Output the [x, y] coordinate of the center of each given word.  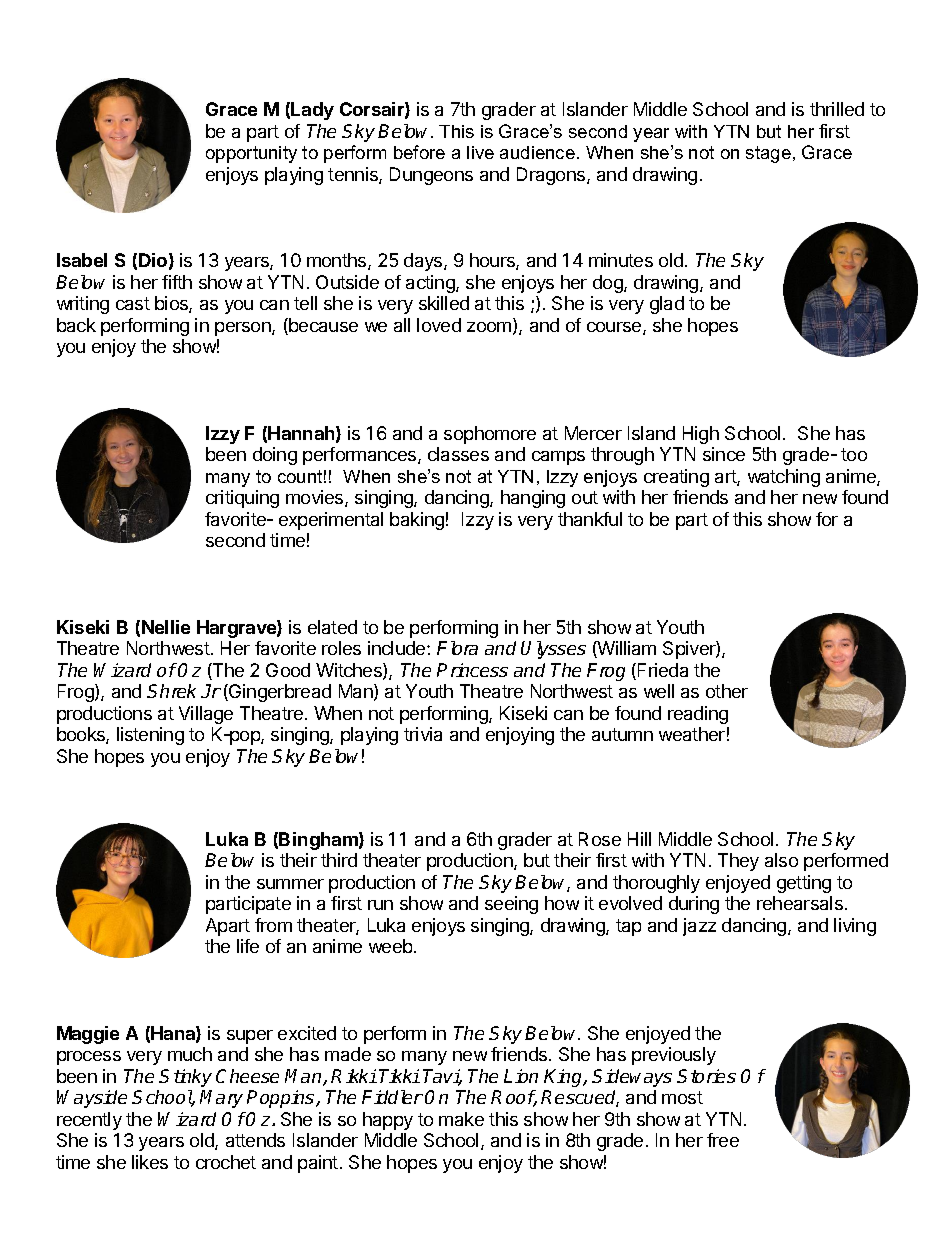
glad [667, 305]
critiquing [242, 499]
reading [698, 715]
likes [150, 1162]
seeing [511, 905]
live [480, 152]
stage [768, 154]
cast [133, 303]
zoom [490, 328]
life [248, 946]
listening [150, 736]
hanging [533, 499]
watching [784, 478]
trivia [423, 734]
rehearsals [800, 903]
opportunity [251, 154]
